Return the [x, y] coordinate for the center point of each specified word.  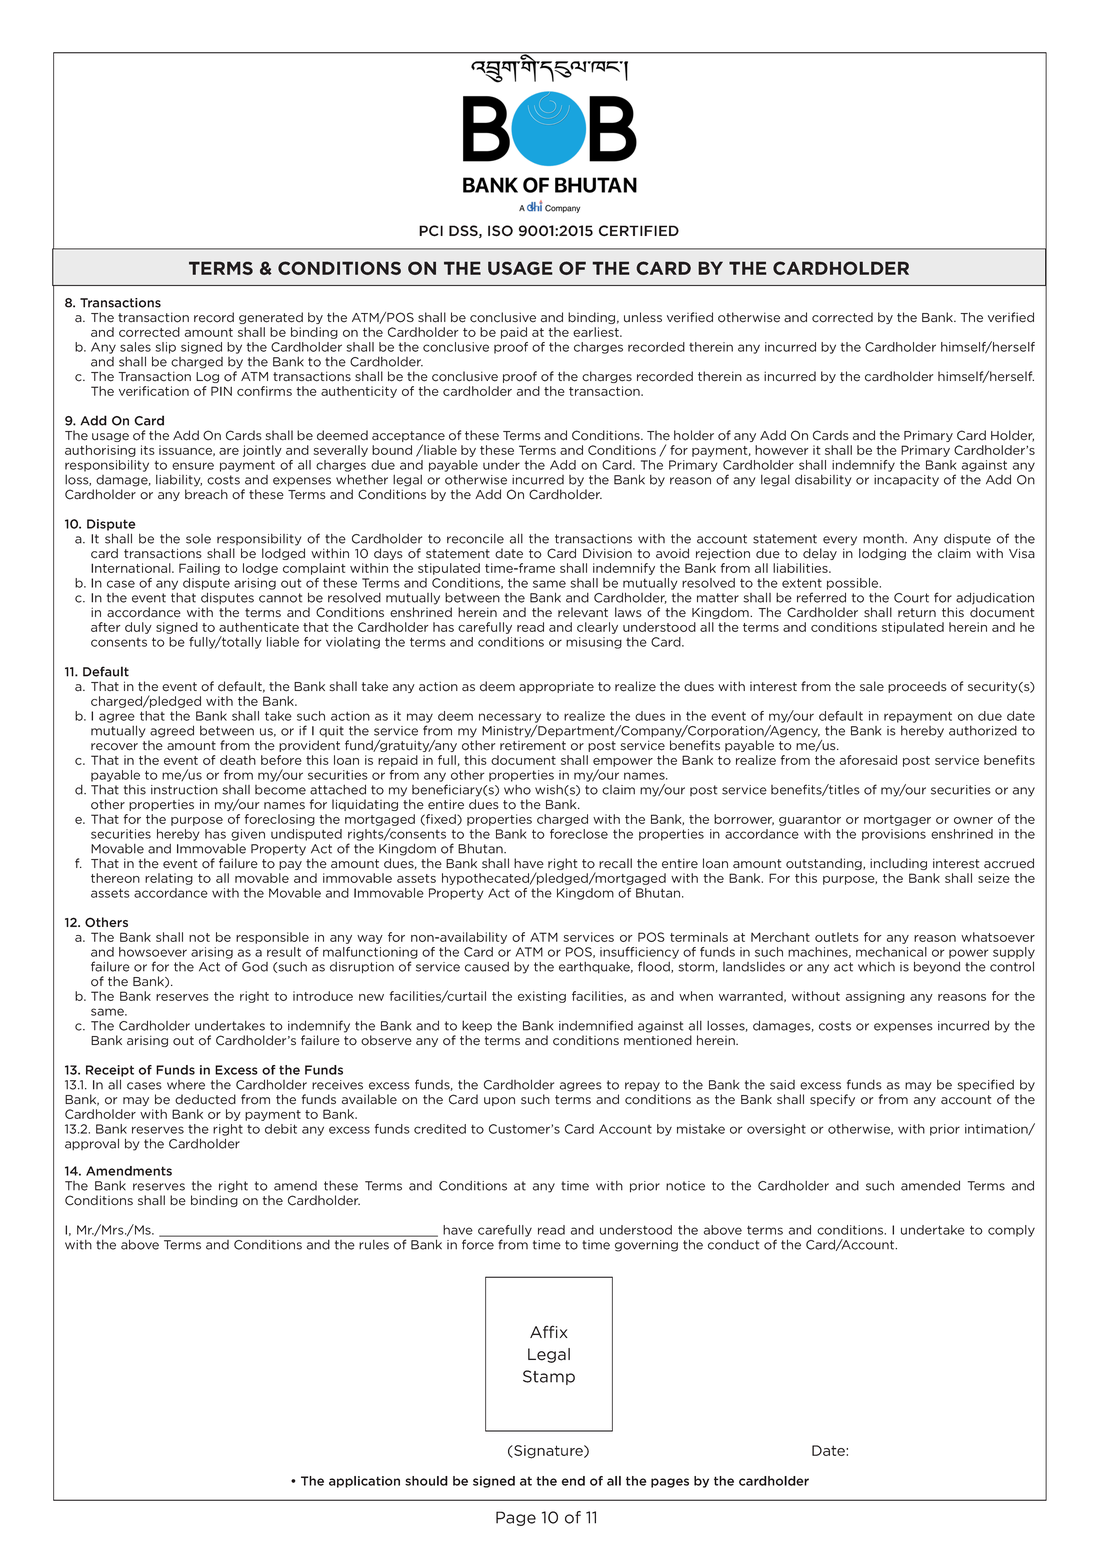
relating [169, 879]
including [898, 864]
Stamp [549, 1377]
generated [271, 318]
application [364, 1482]
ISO [500, 231]
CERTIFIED [639, 231]
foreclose [579, 834]
